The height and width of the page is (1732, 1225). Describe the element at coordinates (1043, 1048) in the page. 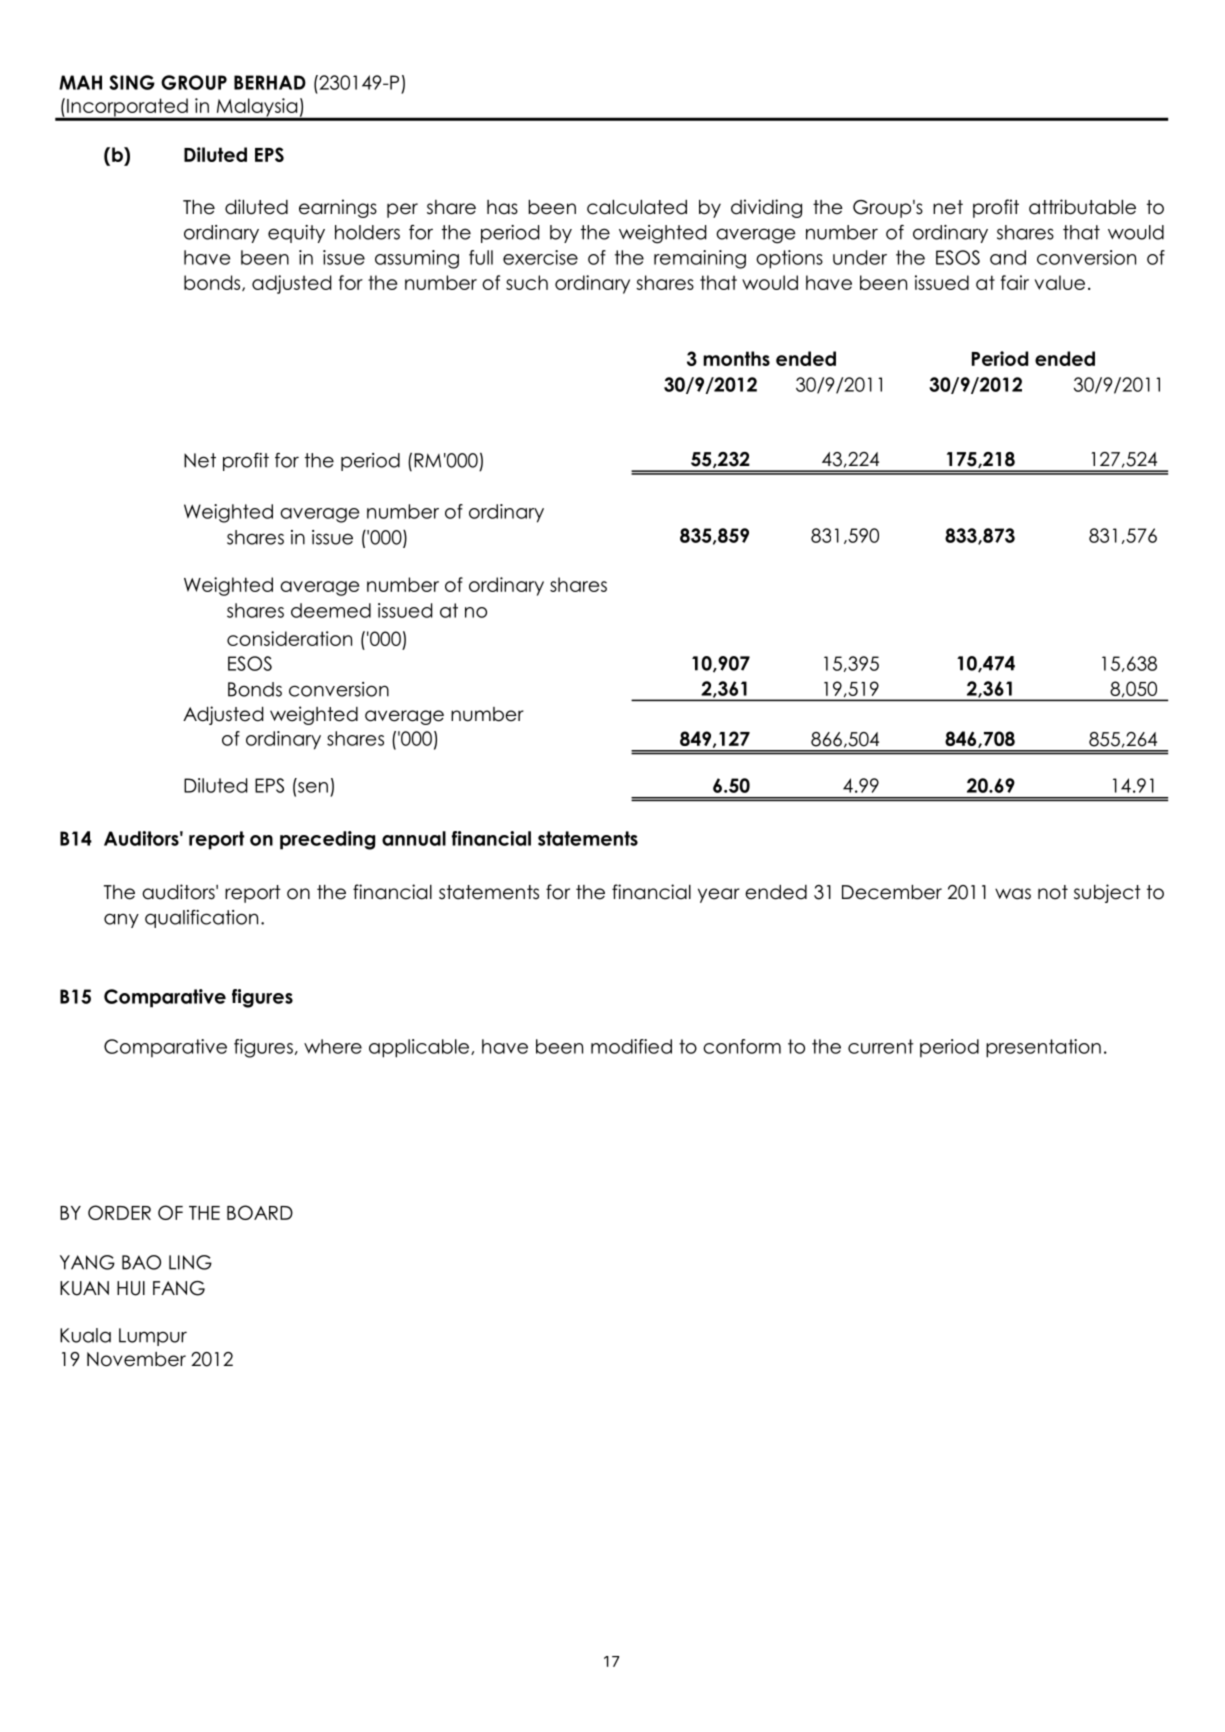

I see `presentation` at that location.
